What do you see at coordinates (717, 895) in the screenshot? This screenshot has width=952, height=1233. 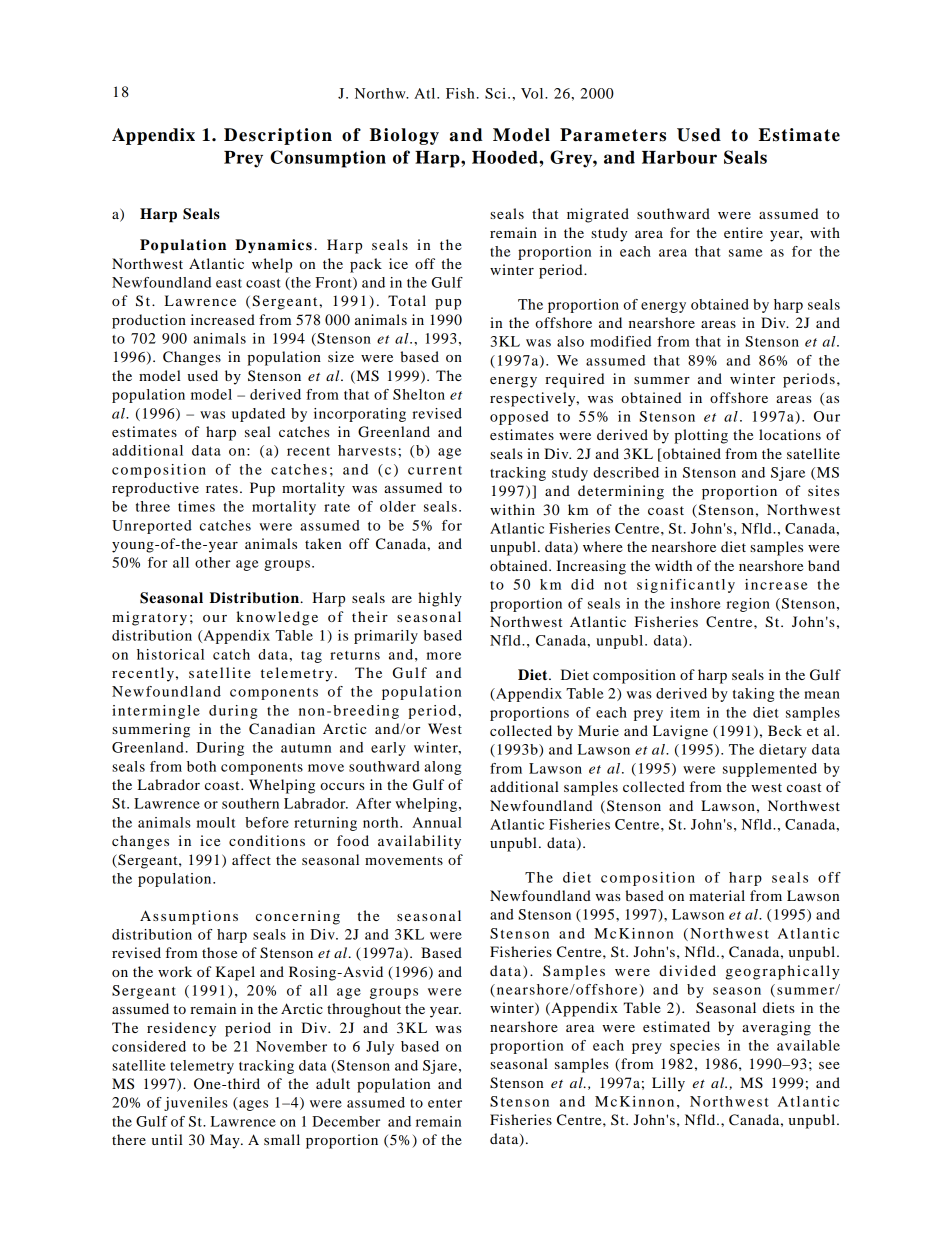 I see `material` at bounding box center [717, 895].
